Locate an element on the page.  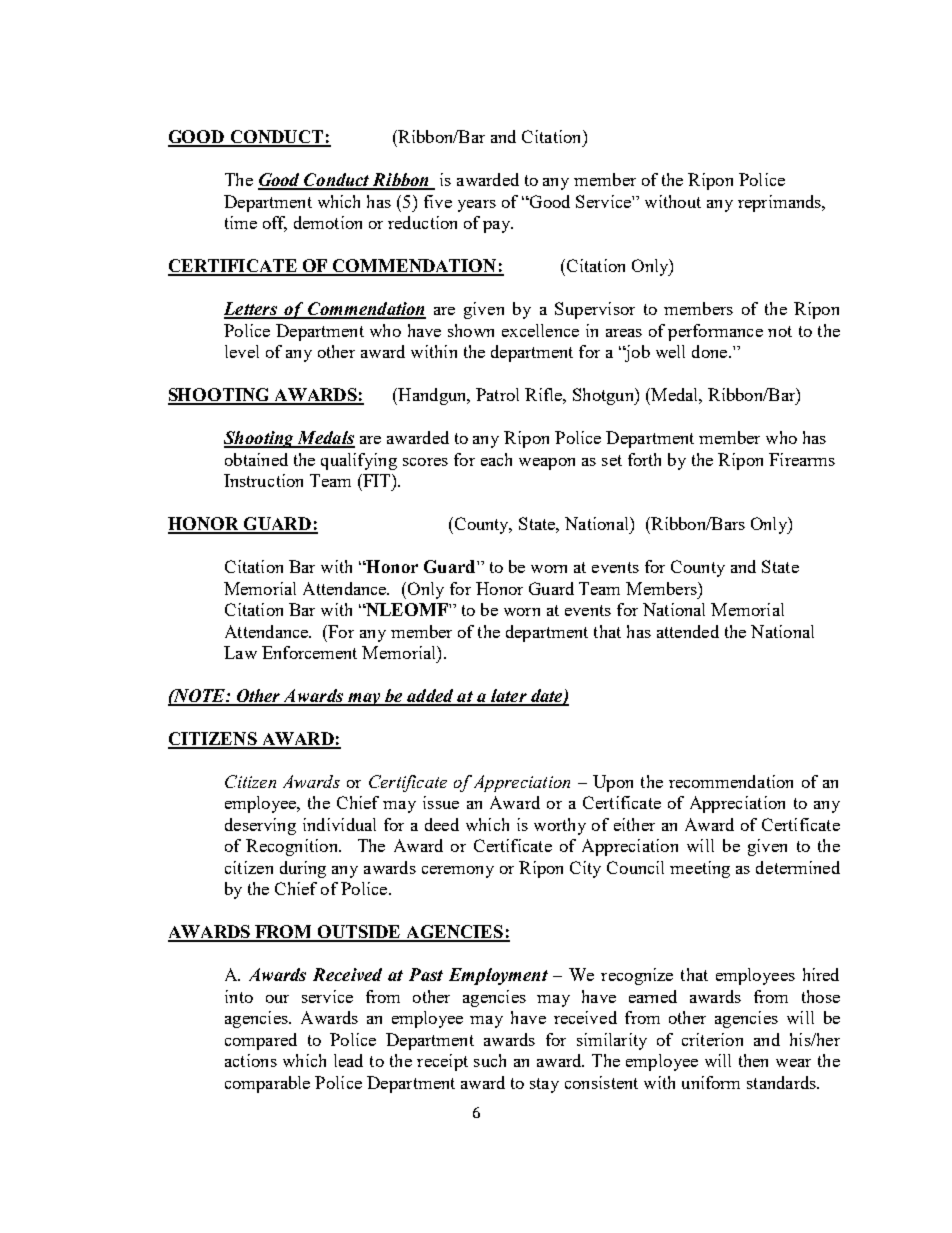
weapon is located at coordinates (547, 464).
